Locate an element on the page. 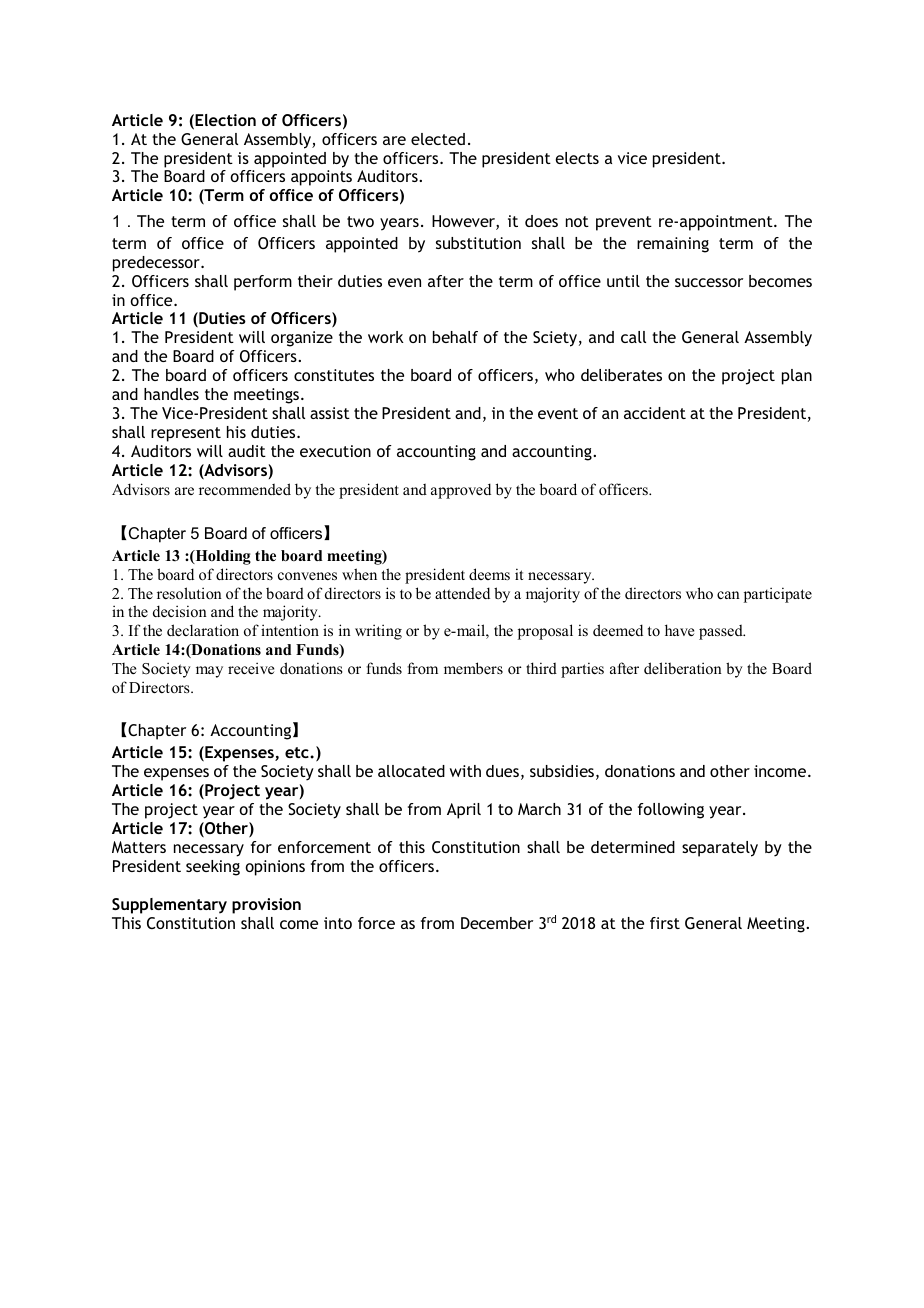 Image resolution: width=924 pixels, height=1308 pixels. elected is located at coordinates (438, 139).
